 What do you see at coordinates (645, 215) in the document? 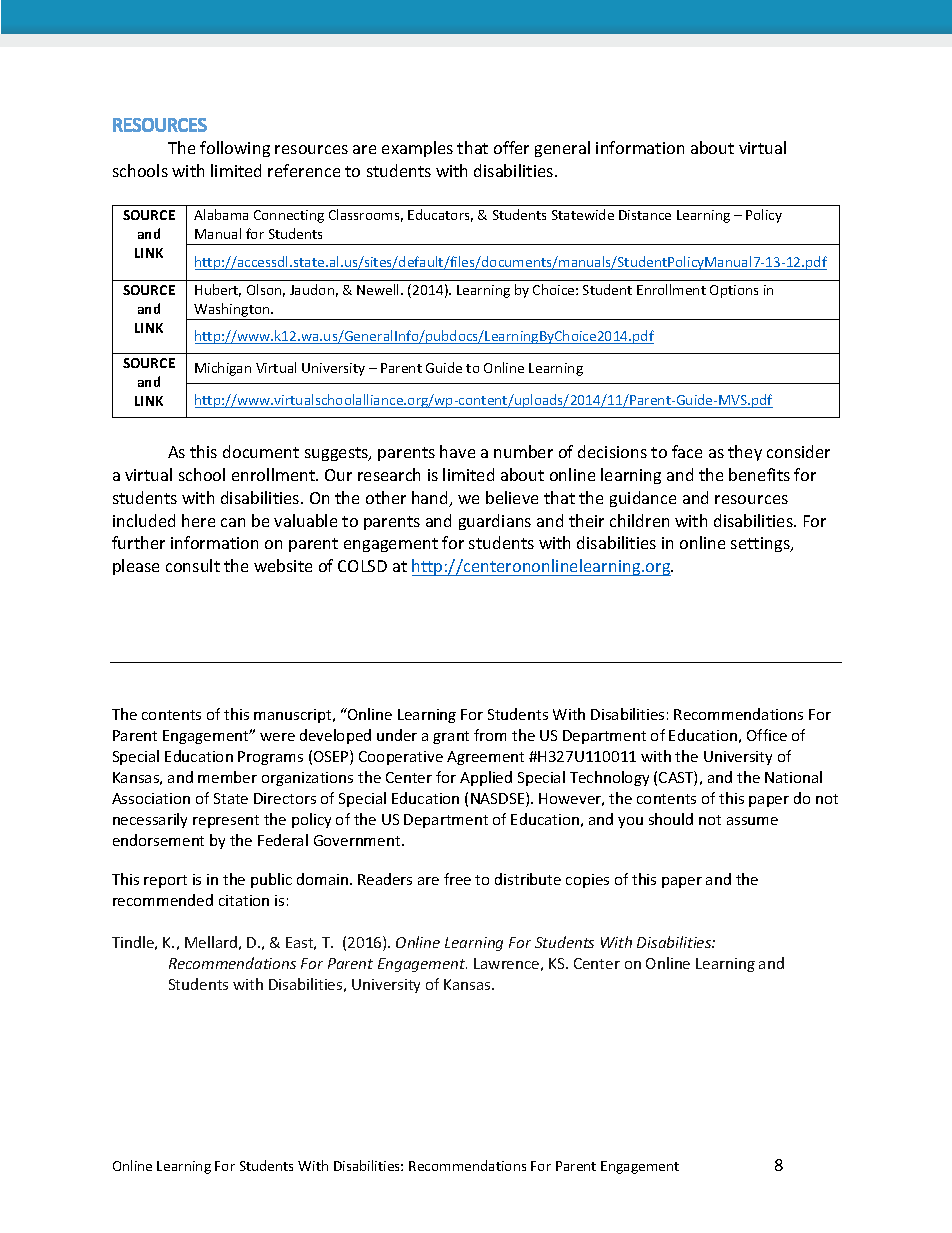
I see `Distance` at bounding box center [645, 215].
